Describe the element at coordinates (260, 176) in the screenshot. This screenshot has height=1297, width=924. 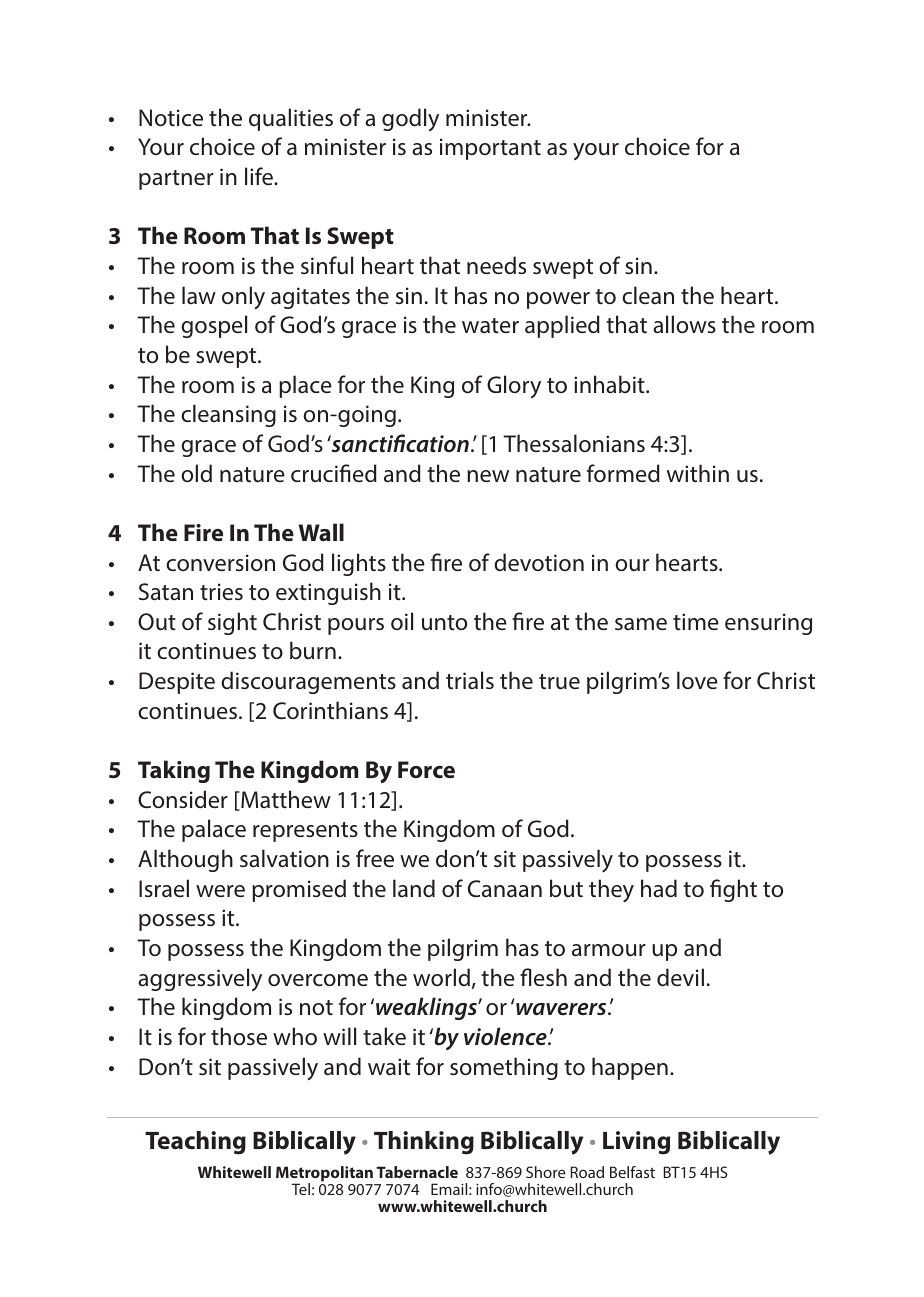
I see `life` at that location.
